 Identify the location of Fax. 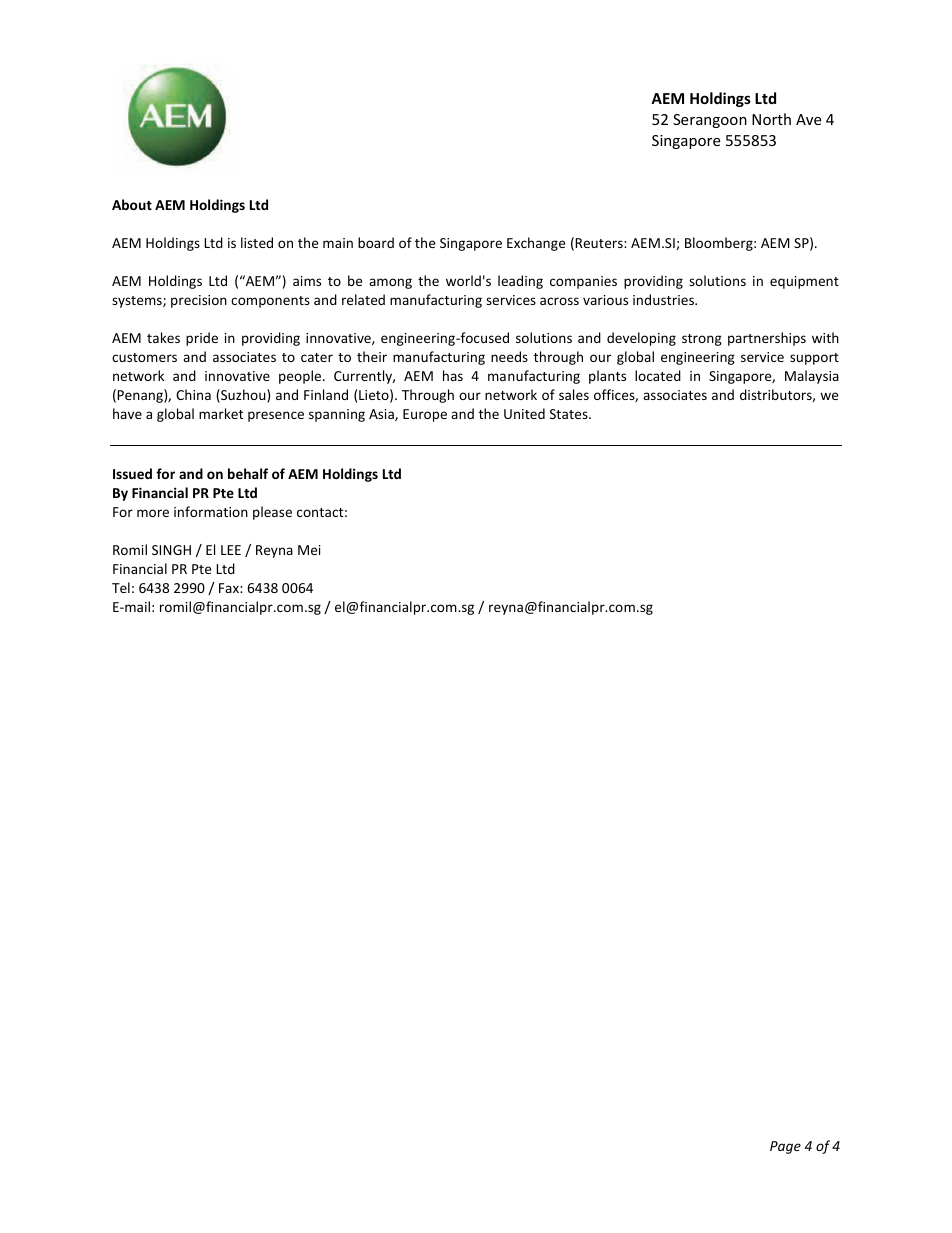
(230, 588).
